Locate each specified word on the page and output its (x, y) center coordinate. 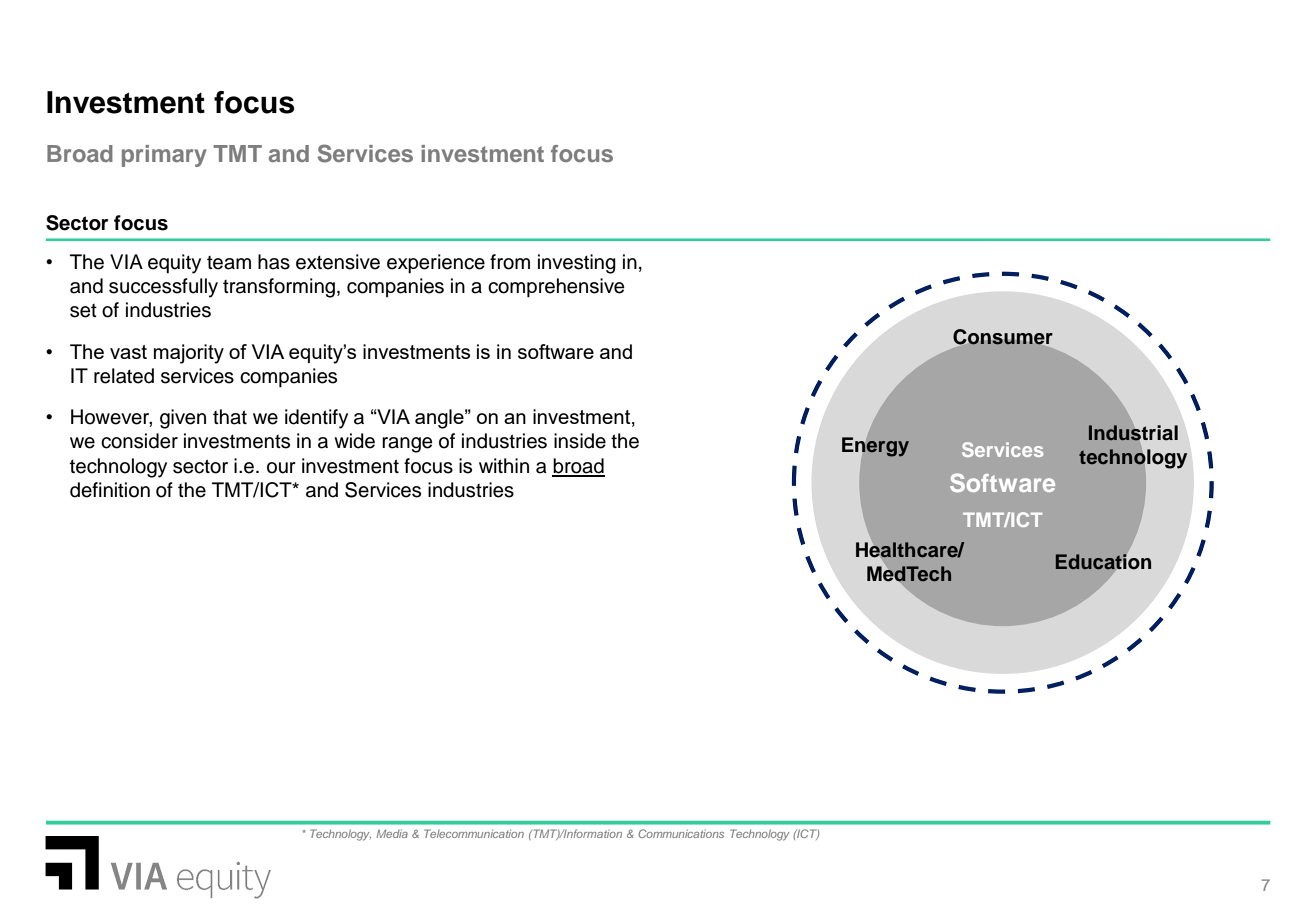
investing (577, 264)
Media (392, 833)
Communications (681, 833)
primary (164, 156)
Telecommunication (474, 833)
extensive (338, 262)
